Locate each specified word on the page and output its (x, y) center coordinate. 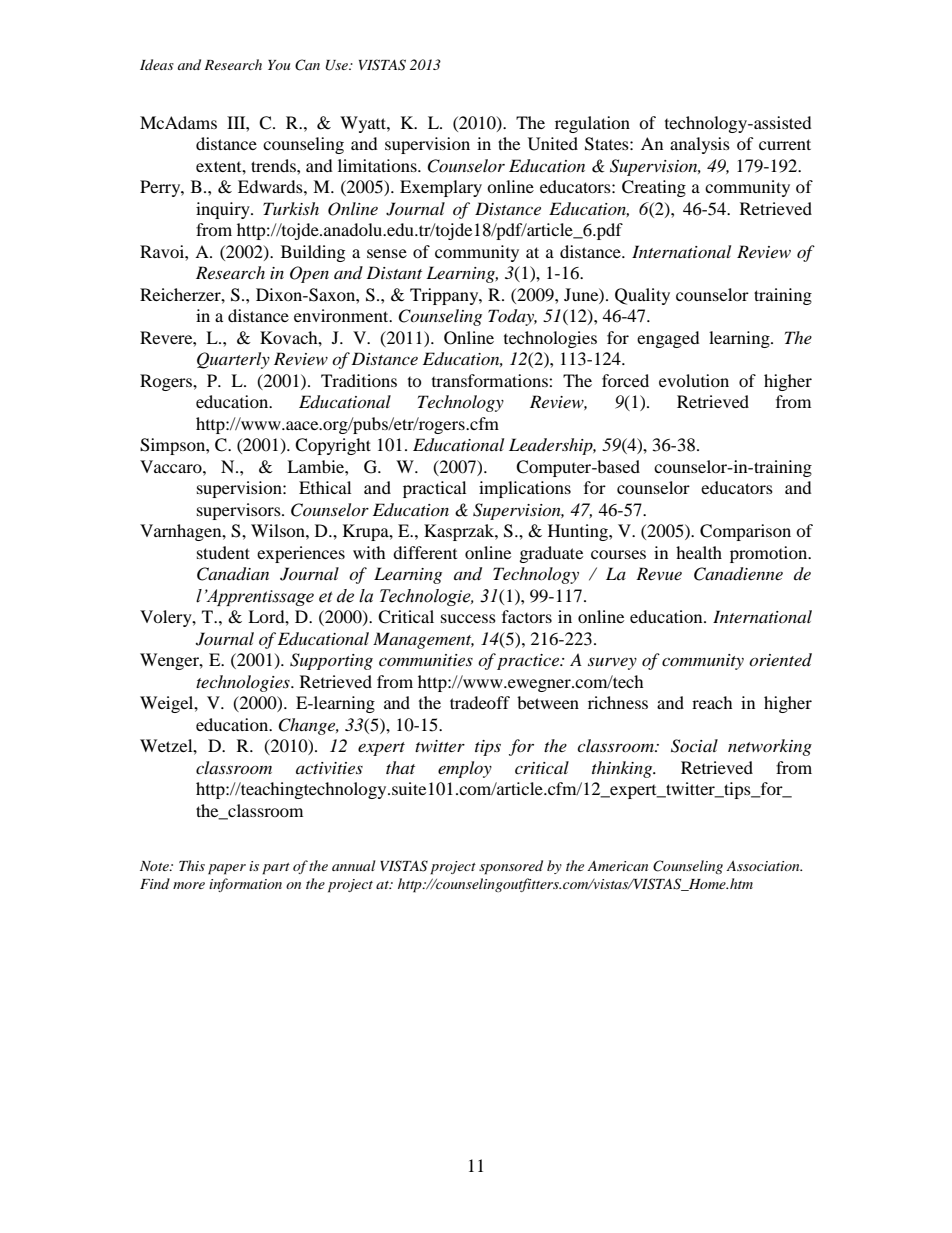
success (468, 618)
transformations (491, 380)
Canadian (233, 574)
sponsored (511, 867)
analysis (700, 145)
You (279, 65)
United (553, 144)
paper (227, 869)
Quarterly (233, 360)
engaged (668, 339)
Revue (659, 573)
